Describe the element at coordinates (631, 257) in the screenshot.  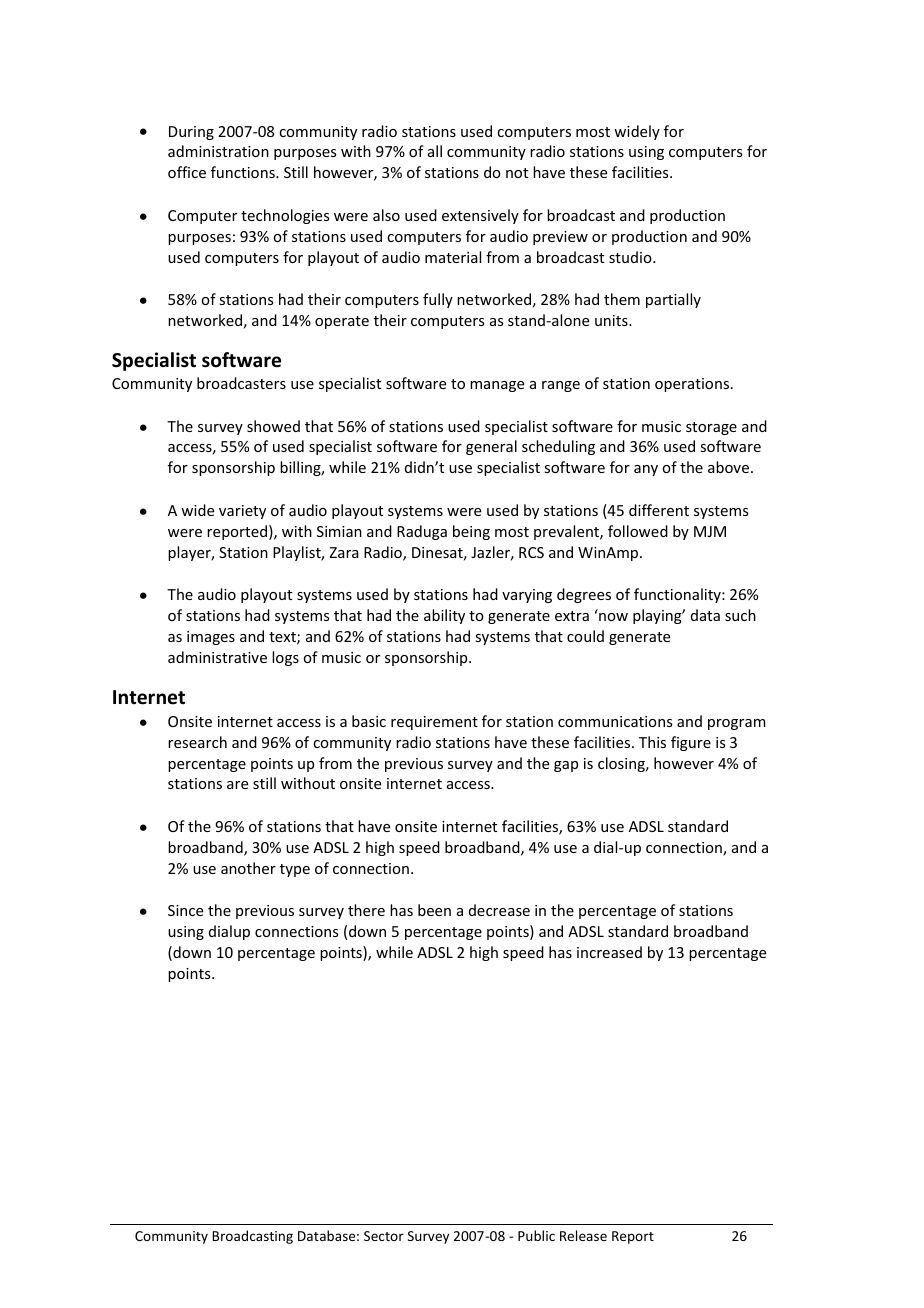
I see `studio` at that location.
